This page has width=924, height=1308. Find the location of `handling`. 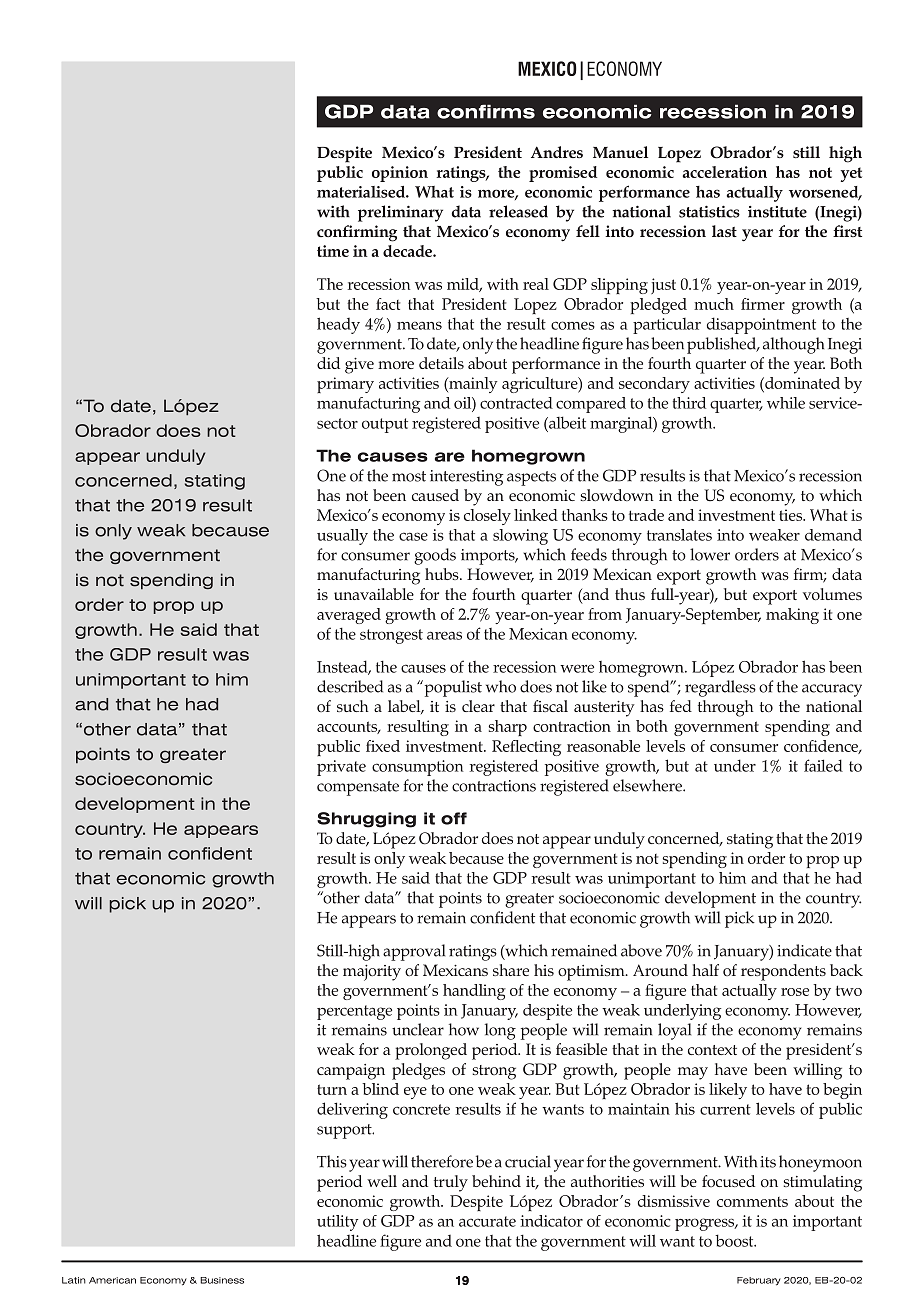

handling is located at coordinates (474, 992).
